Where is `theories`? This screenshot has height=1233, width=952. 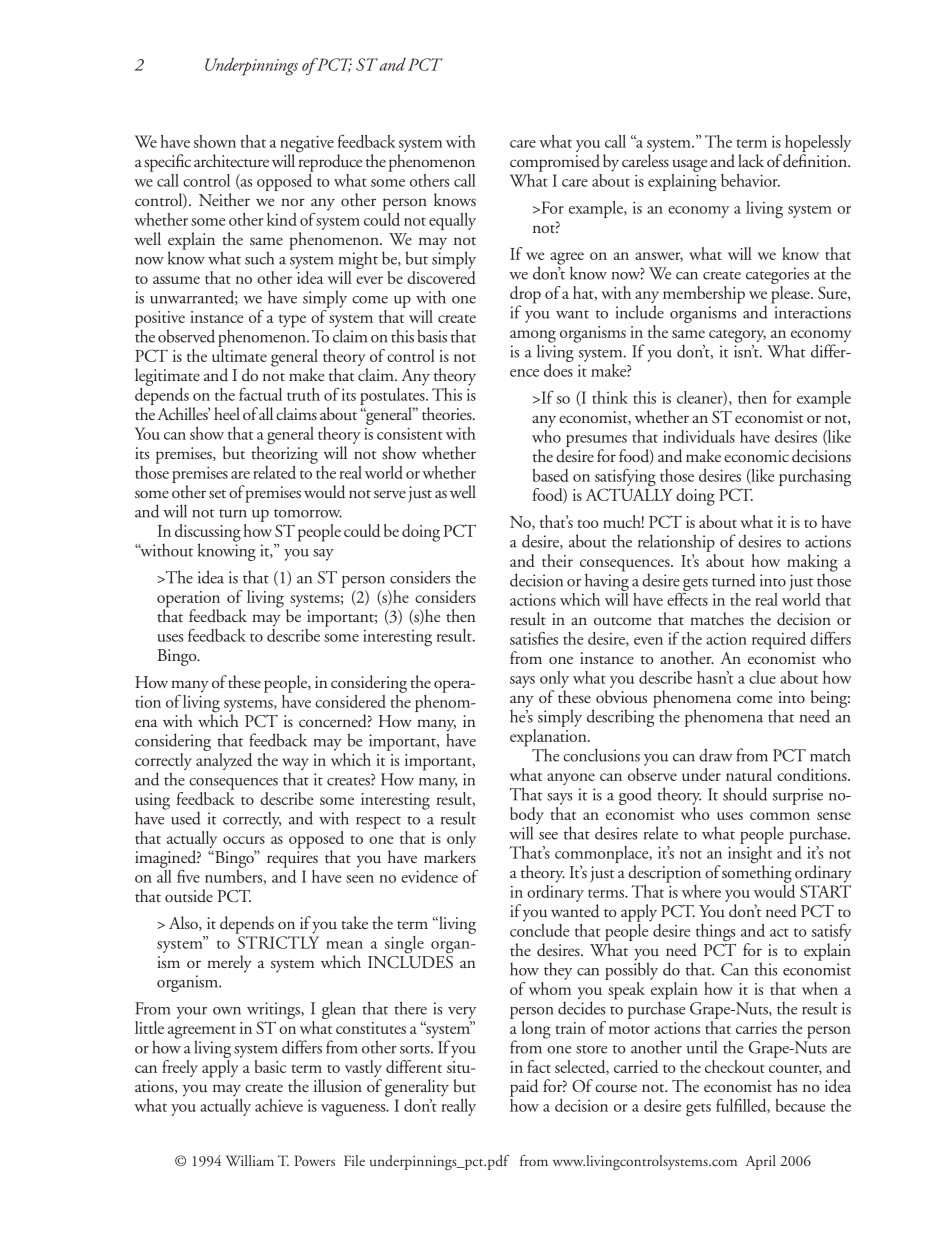 theories is located at coordinates (448, 413).
